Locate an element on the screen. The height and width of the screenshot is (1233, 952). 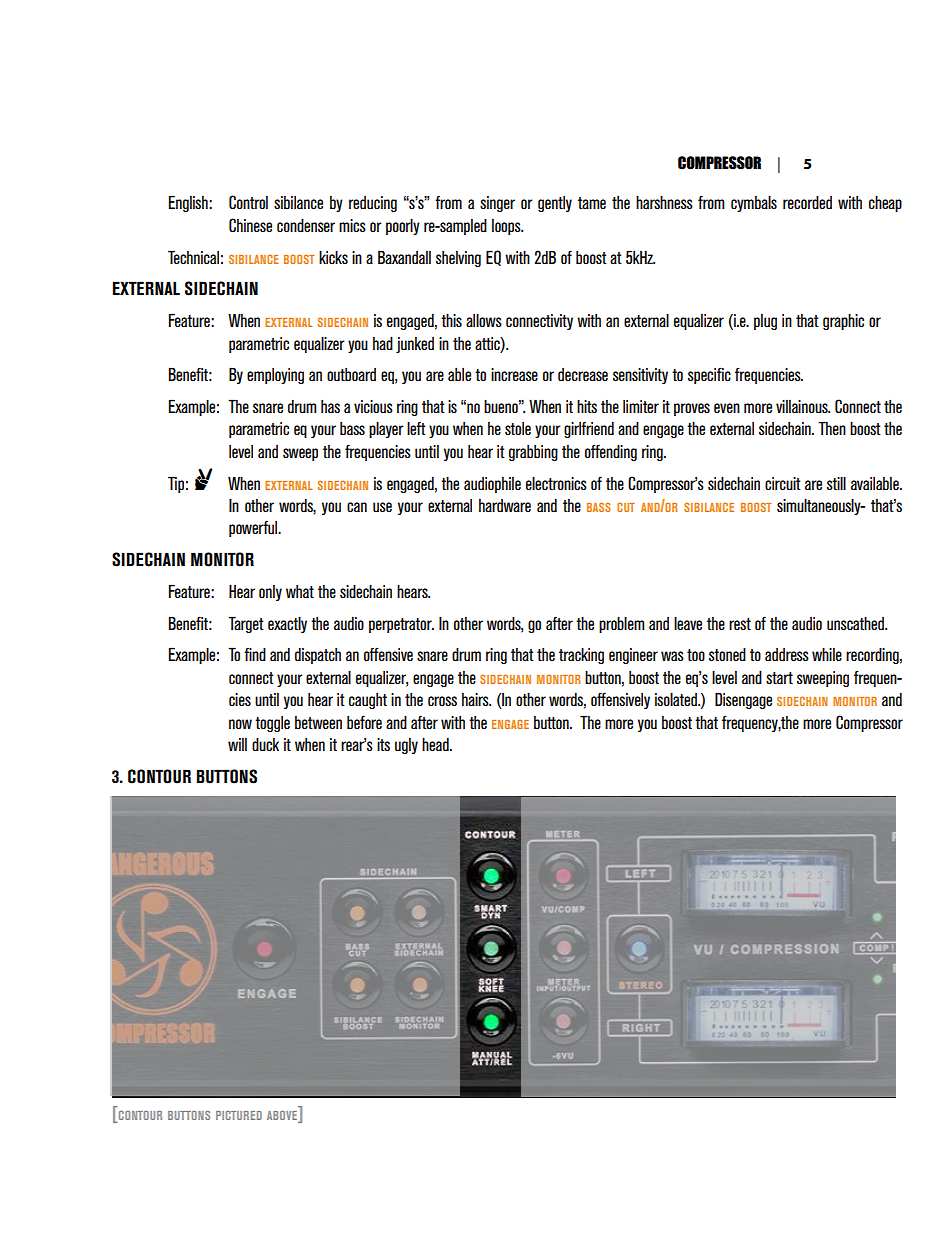
start is located at coordinates (779, 678).
